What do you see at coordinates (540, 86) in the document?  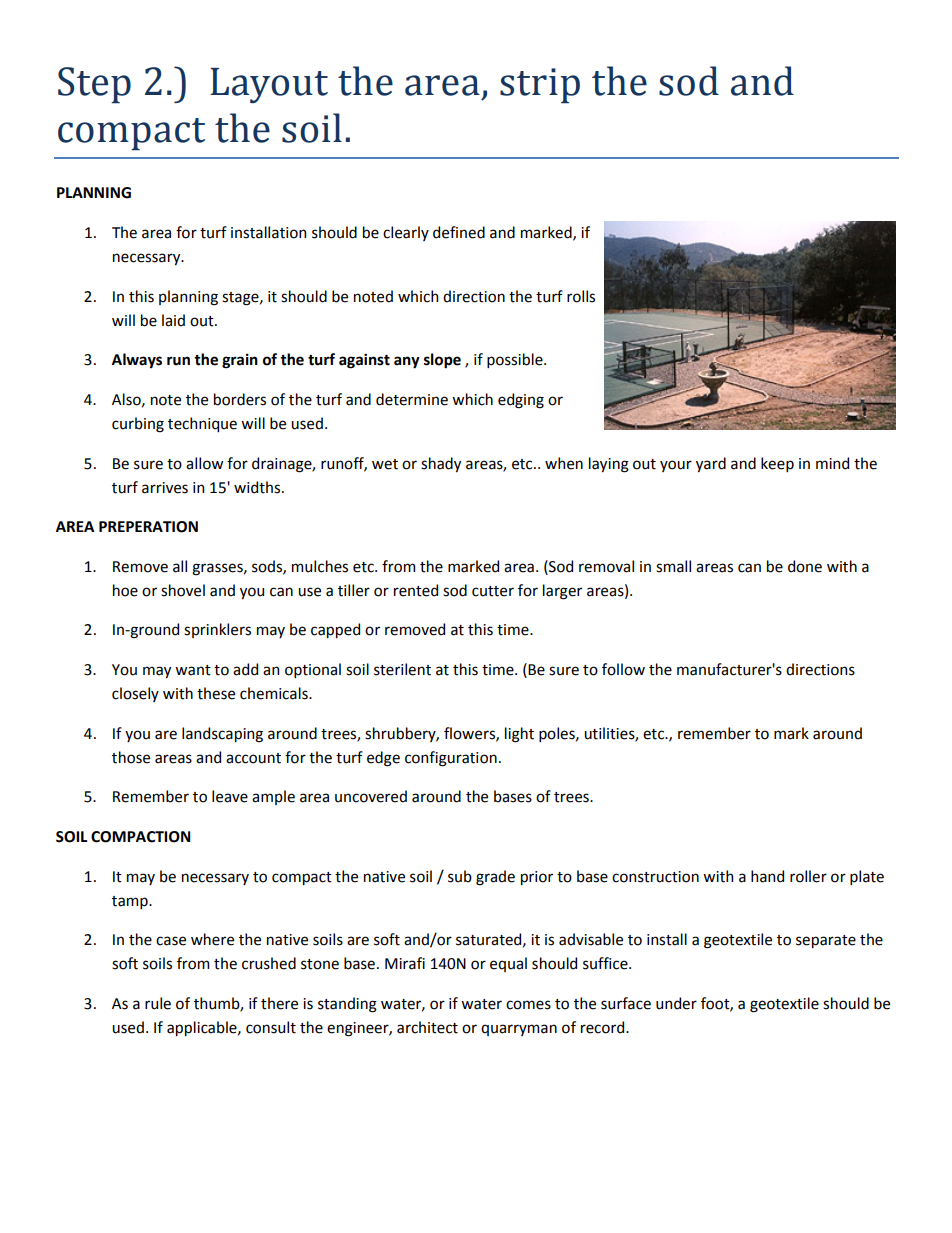 I see `strip` at bounding box center [540, 86].
